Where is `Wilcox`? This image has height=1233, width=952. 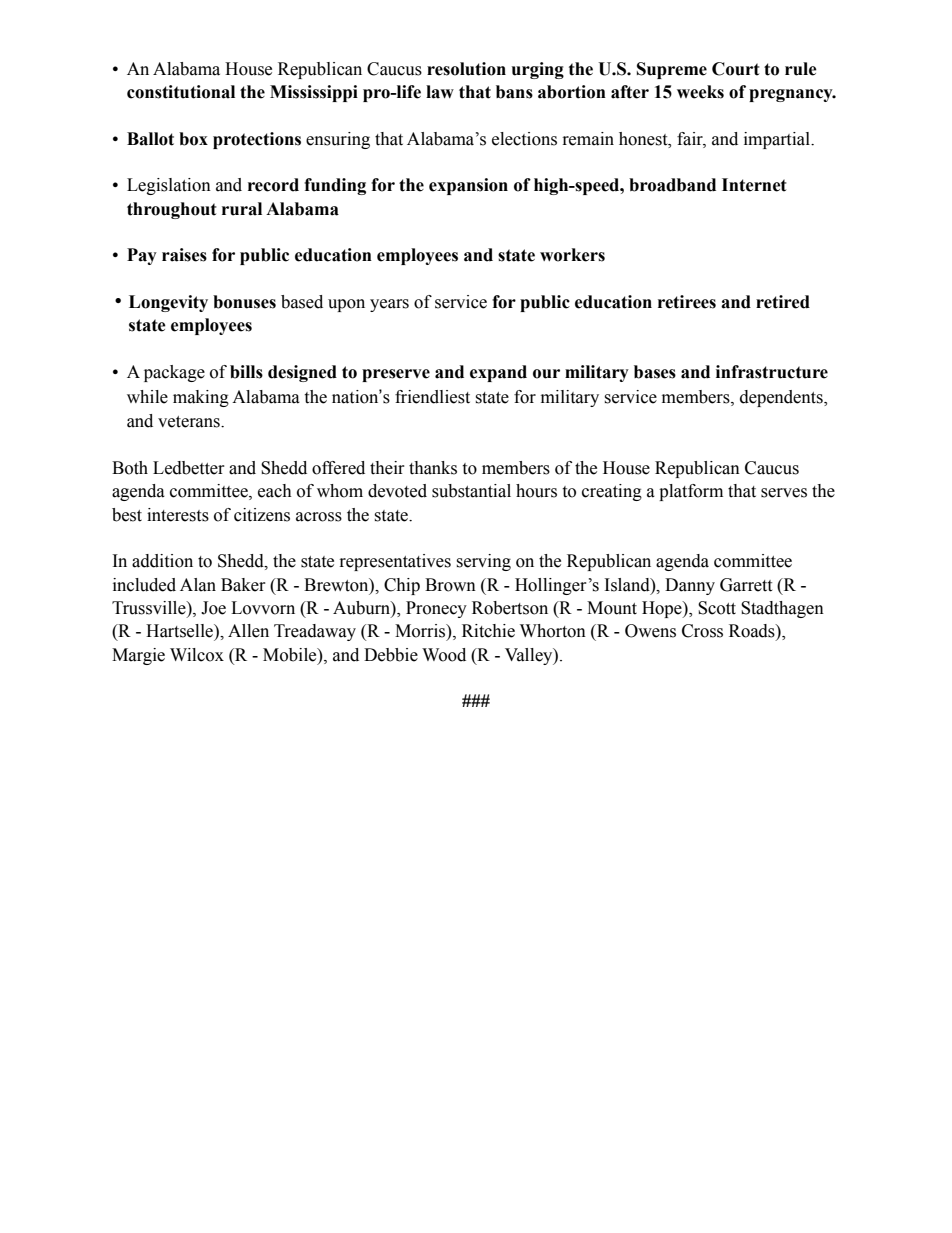
Wilcox is located at coordinates (197, 655).
